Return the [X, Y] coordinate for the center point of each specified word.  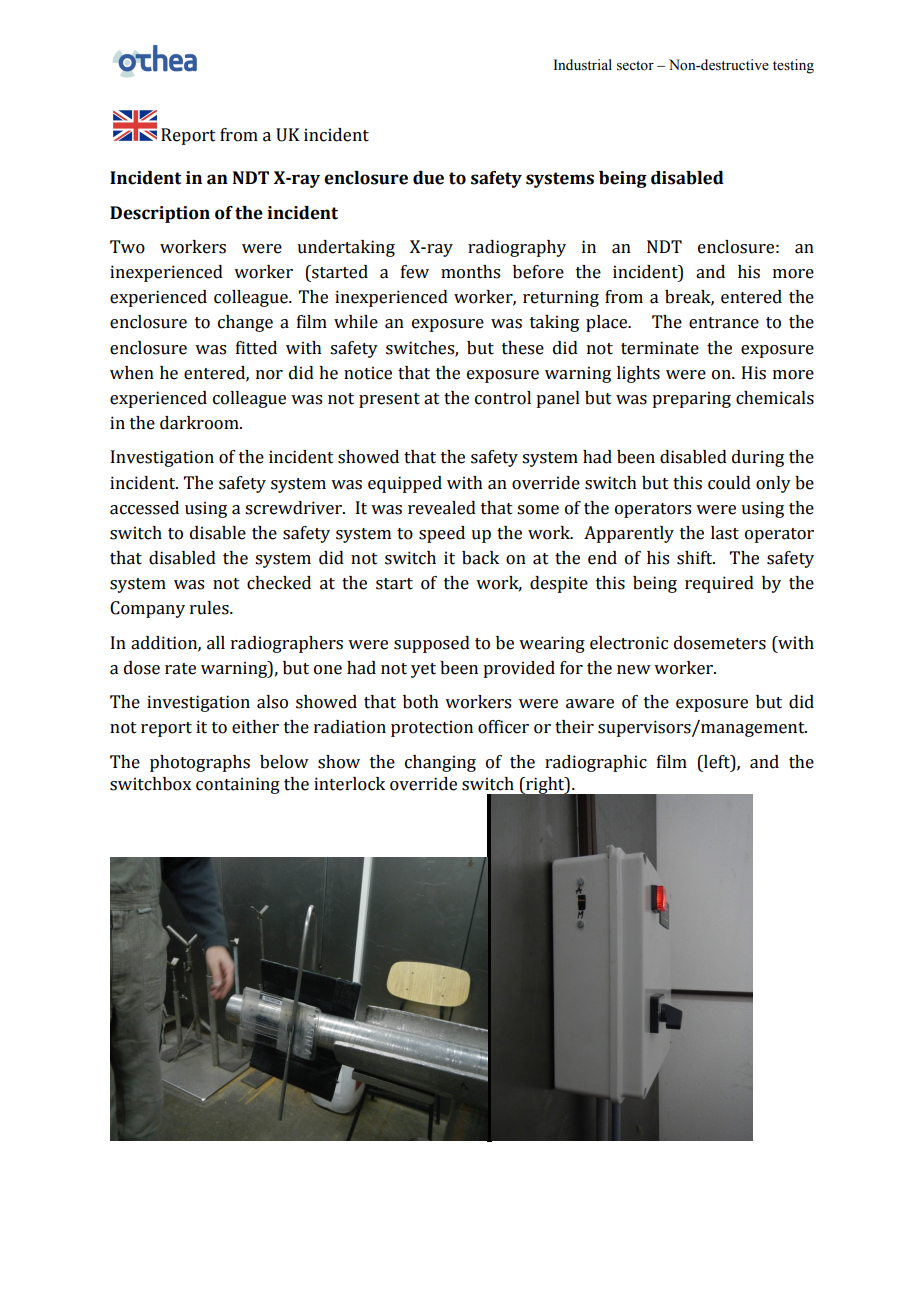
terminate [660, 348]
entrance [724, 323]
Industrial [583, 65]
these [523, 348]
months [470, 272]
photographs [200, 763]
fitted [256, 348]
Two [127, 247]
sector [635, 66]
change [245, 323]
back [480, 558]
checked [279, 583]
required [719, 584]
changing [440, 763]
